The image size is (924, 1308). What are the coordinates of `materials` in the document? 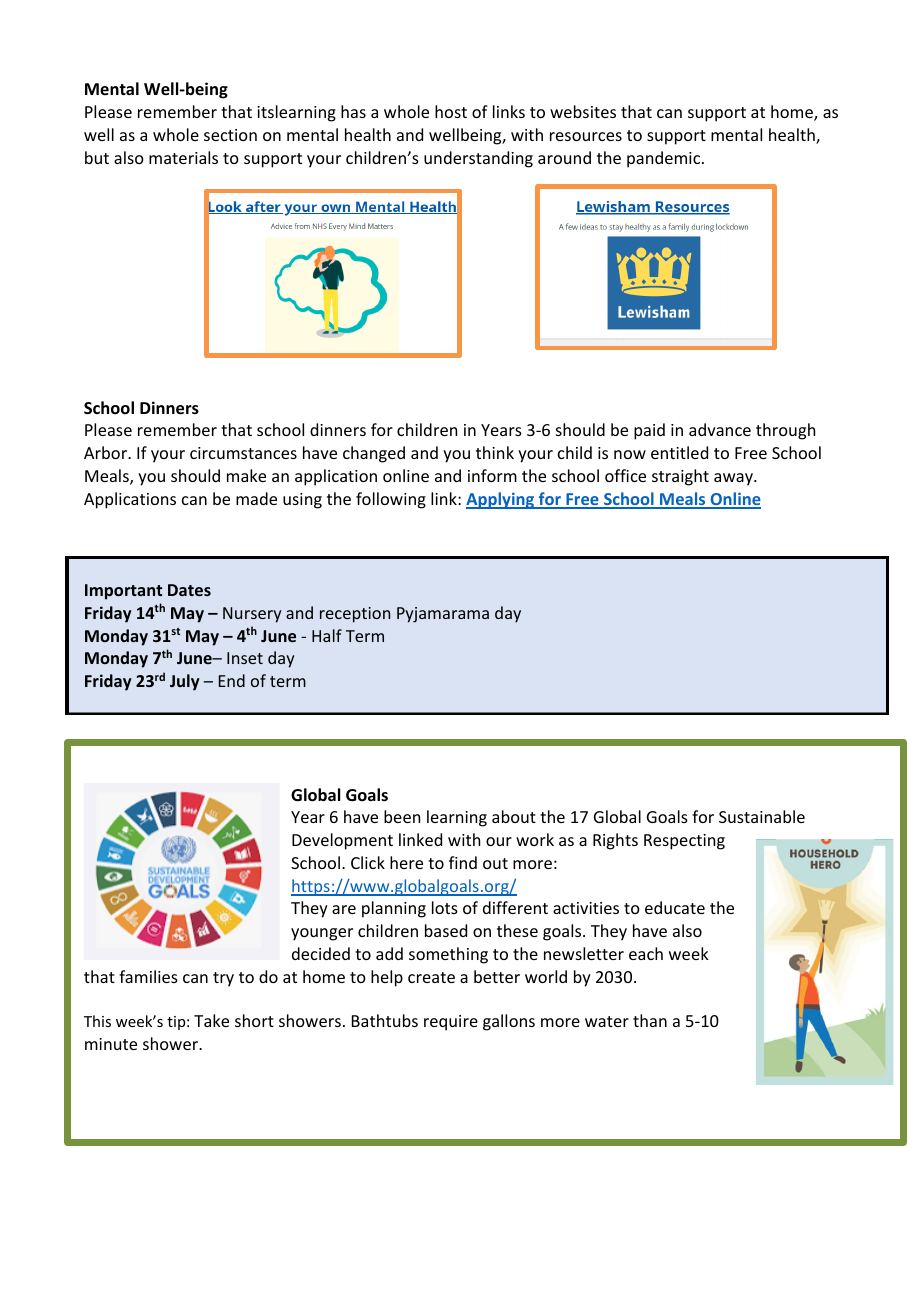 It's located at (183, 157).
